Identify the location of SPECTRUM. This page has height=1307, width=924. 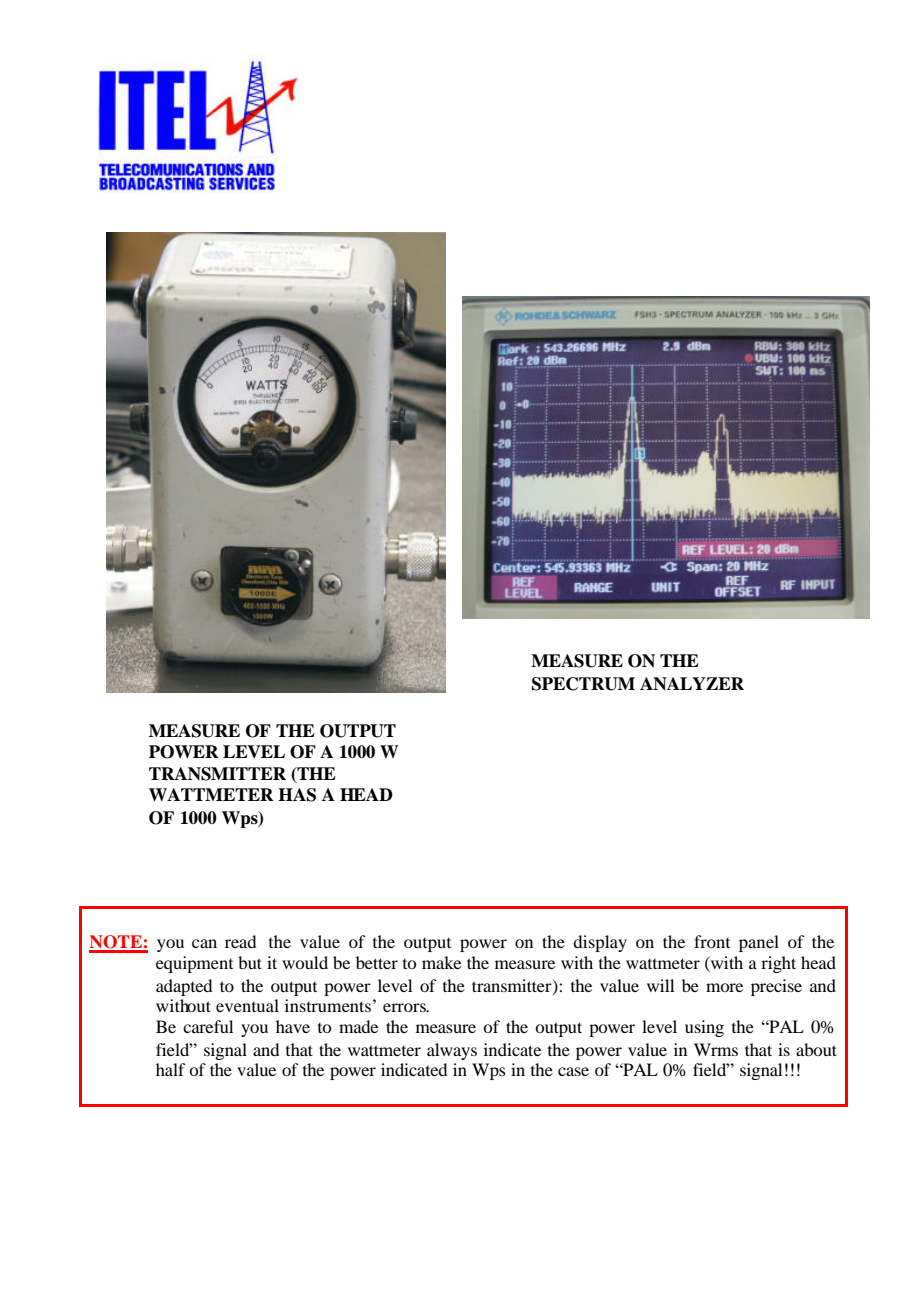
(583, 684).
